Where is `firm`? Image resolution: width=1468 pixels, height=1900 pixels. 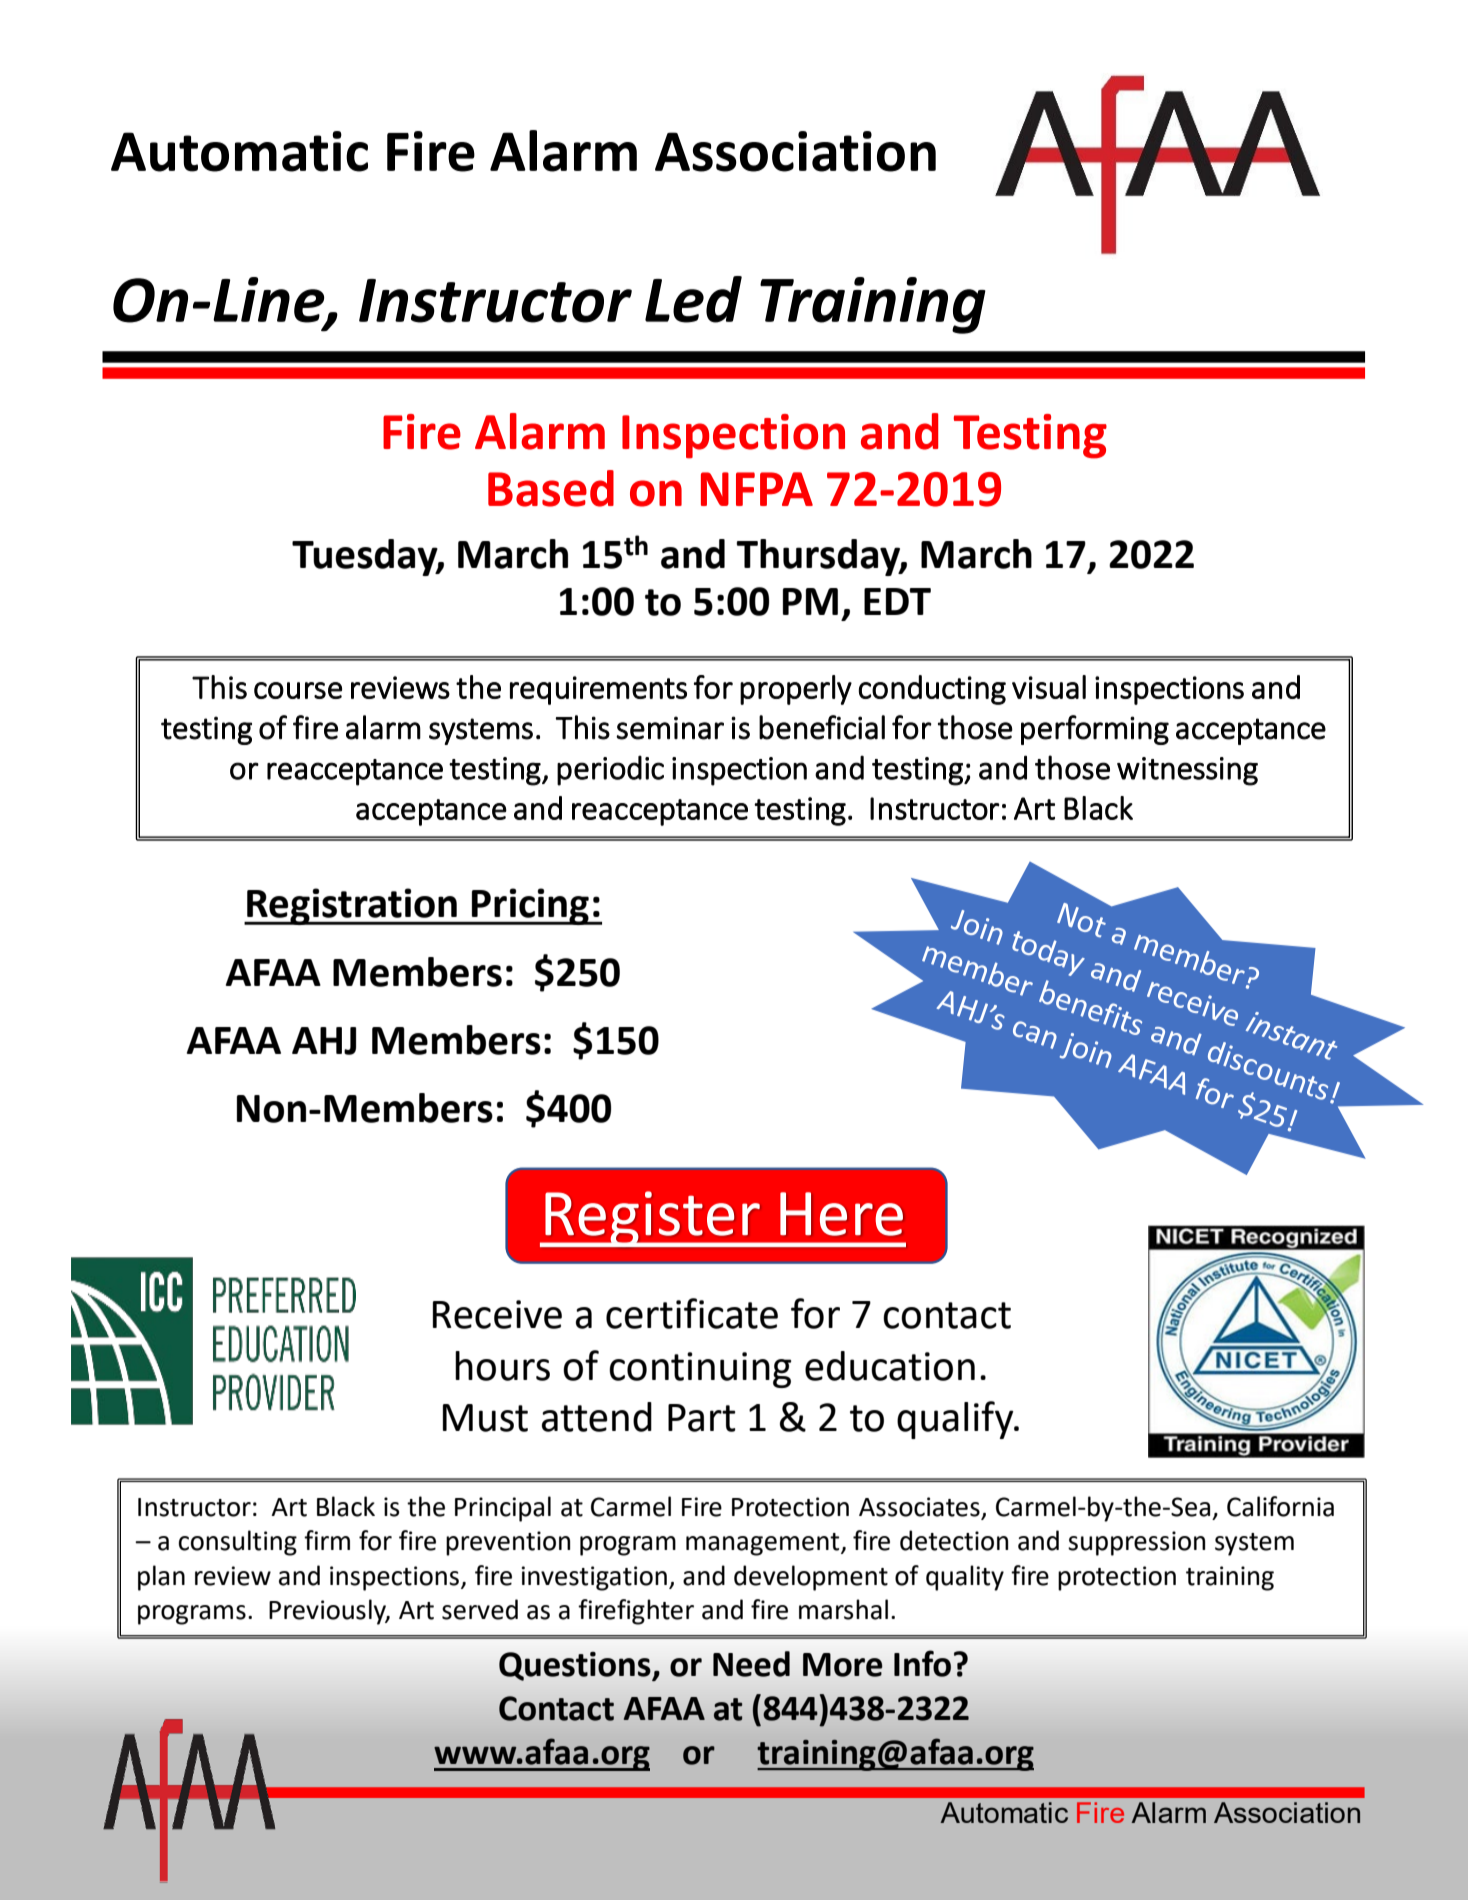
firm is located at coordinates (327, 1540).
